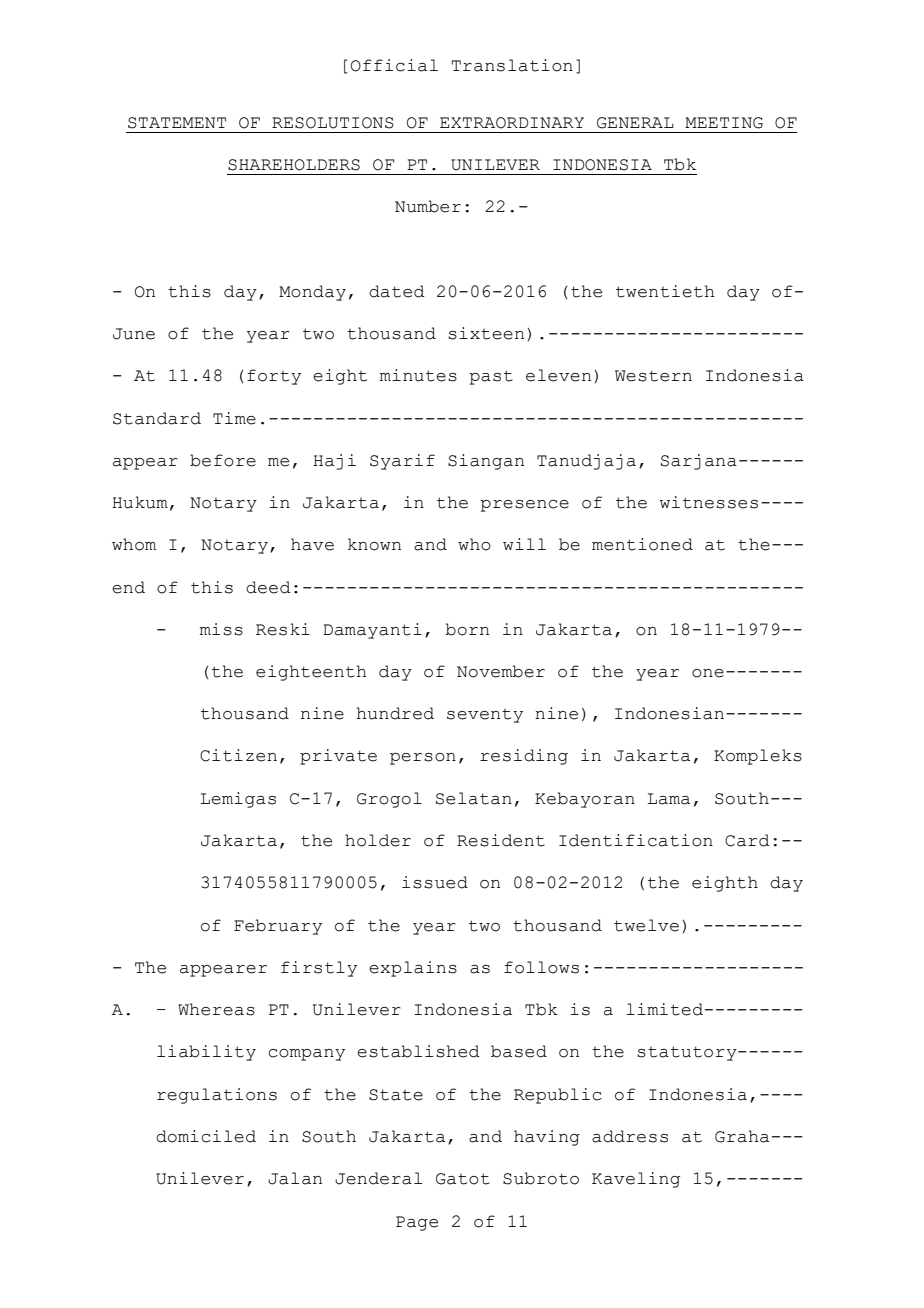 This screenshot has width=924, height=1308. I want to click on twentieth, so click(665, 291).
